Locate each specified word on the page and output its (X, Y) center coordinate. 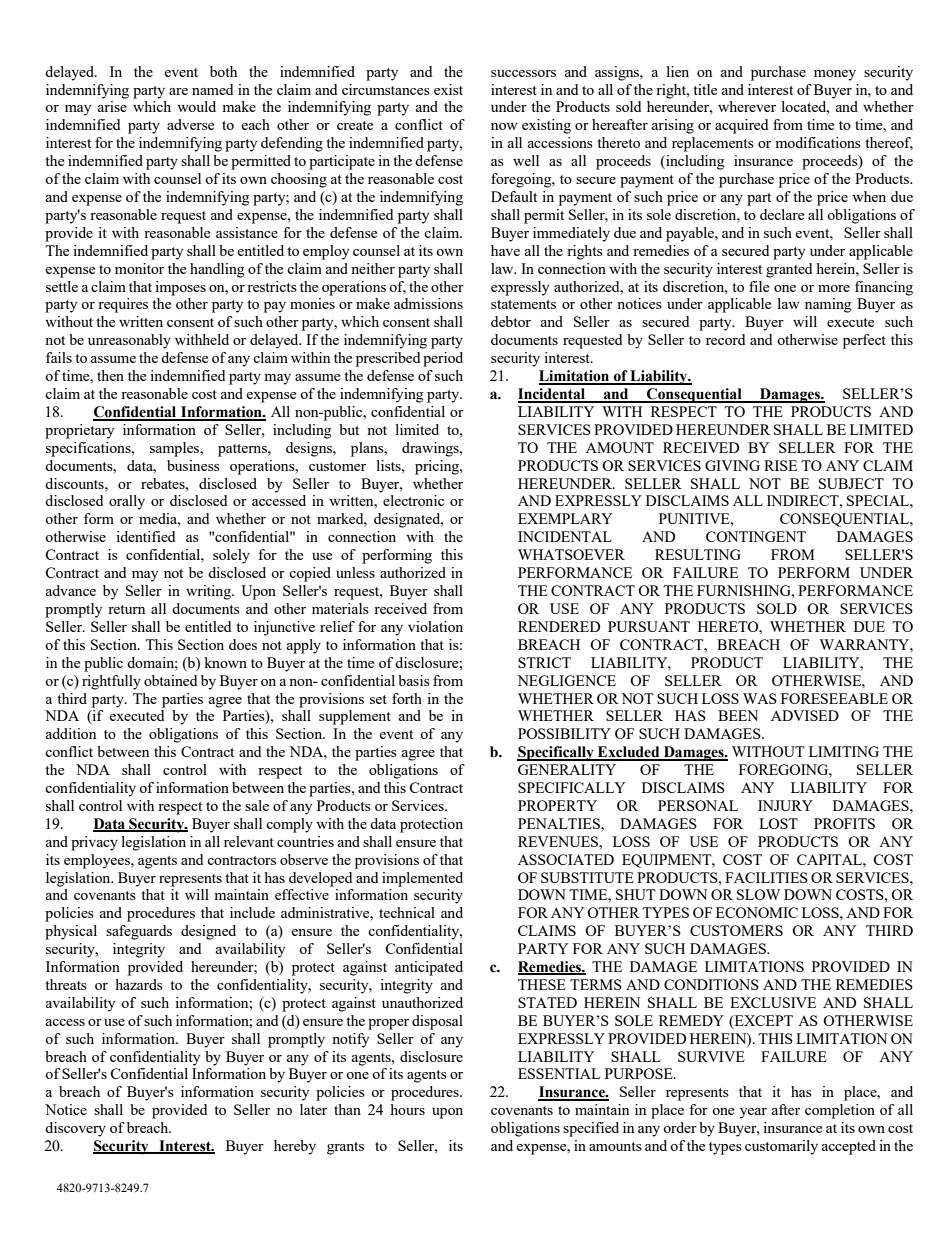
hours (407, 1109)
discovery (75, 1129)
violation (435, 626)
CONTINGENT (756, 536)
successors (523, 73)
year (753, 1113)
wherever (747, 106)
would (196, 106)
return (126, 609)
